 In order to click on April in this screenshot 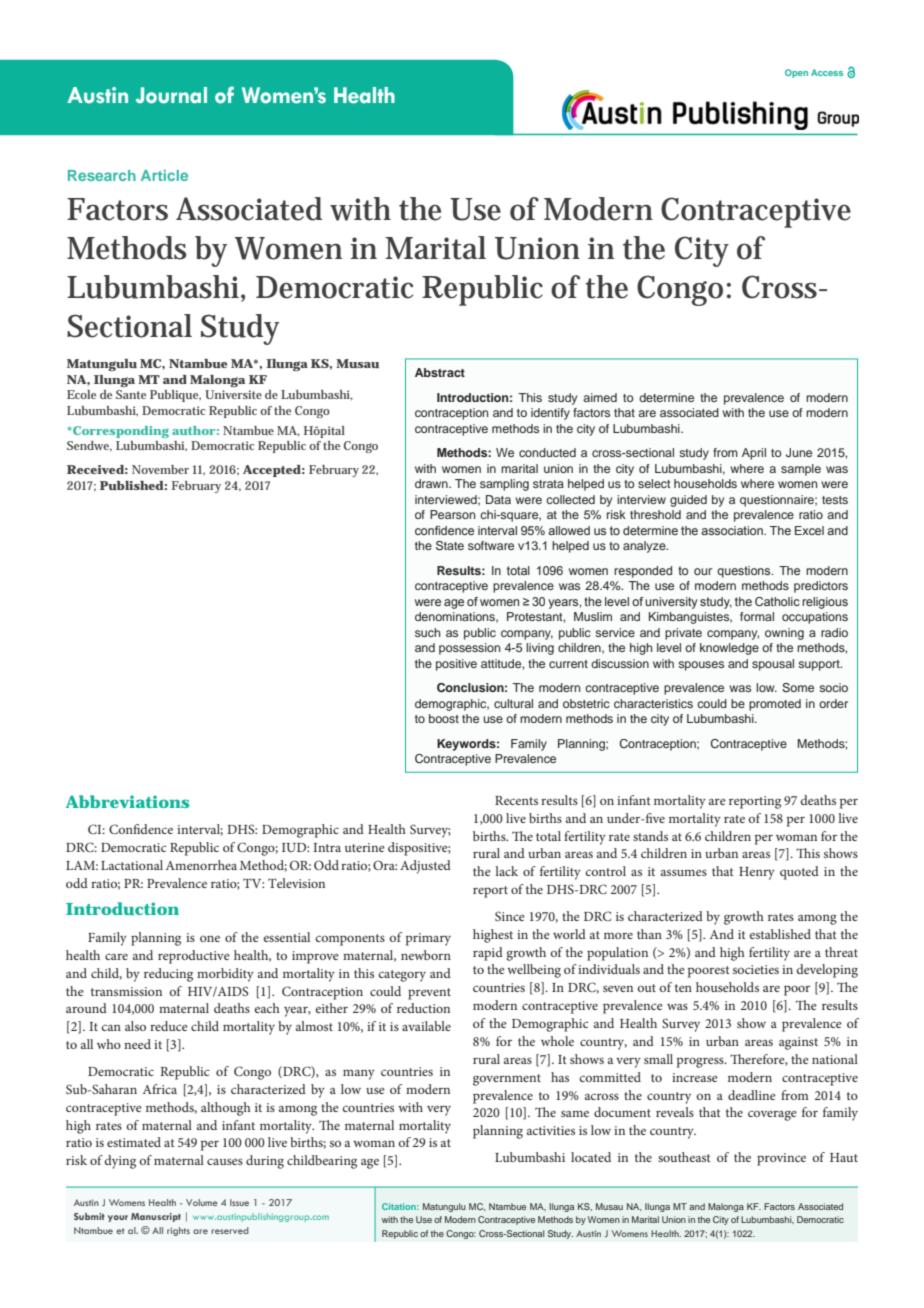, I will do `click(754, 454)`.
